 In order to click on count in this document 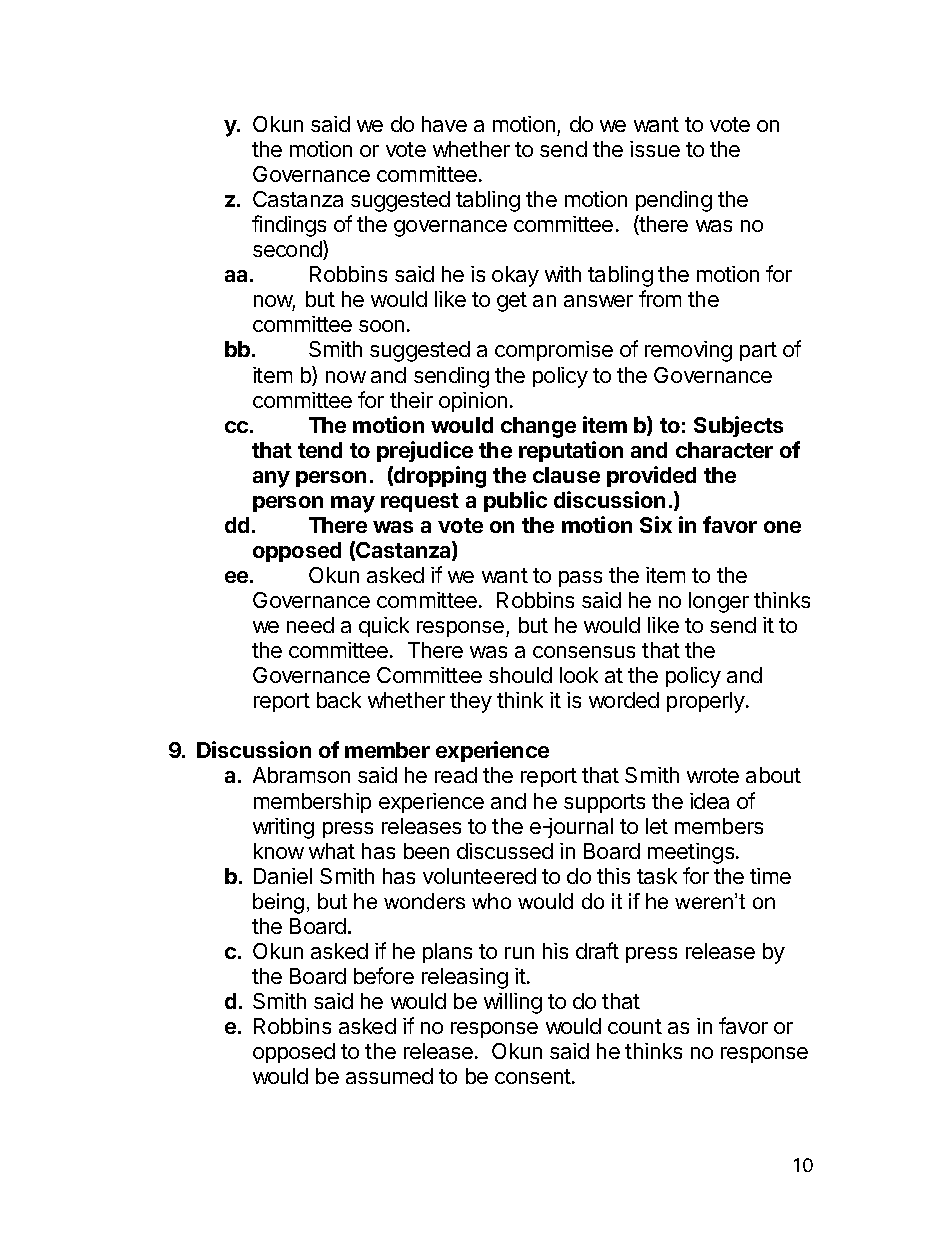, I will do `click(635, 1026)`.
